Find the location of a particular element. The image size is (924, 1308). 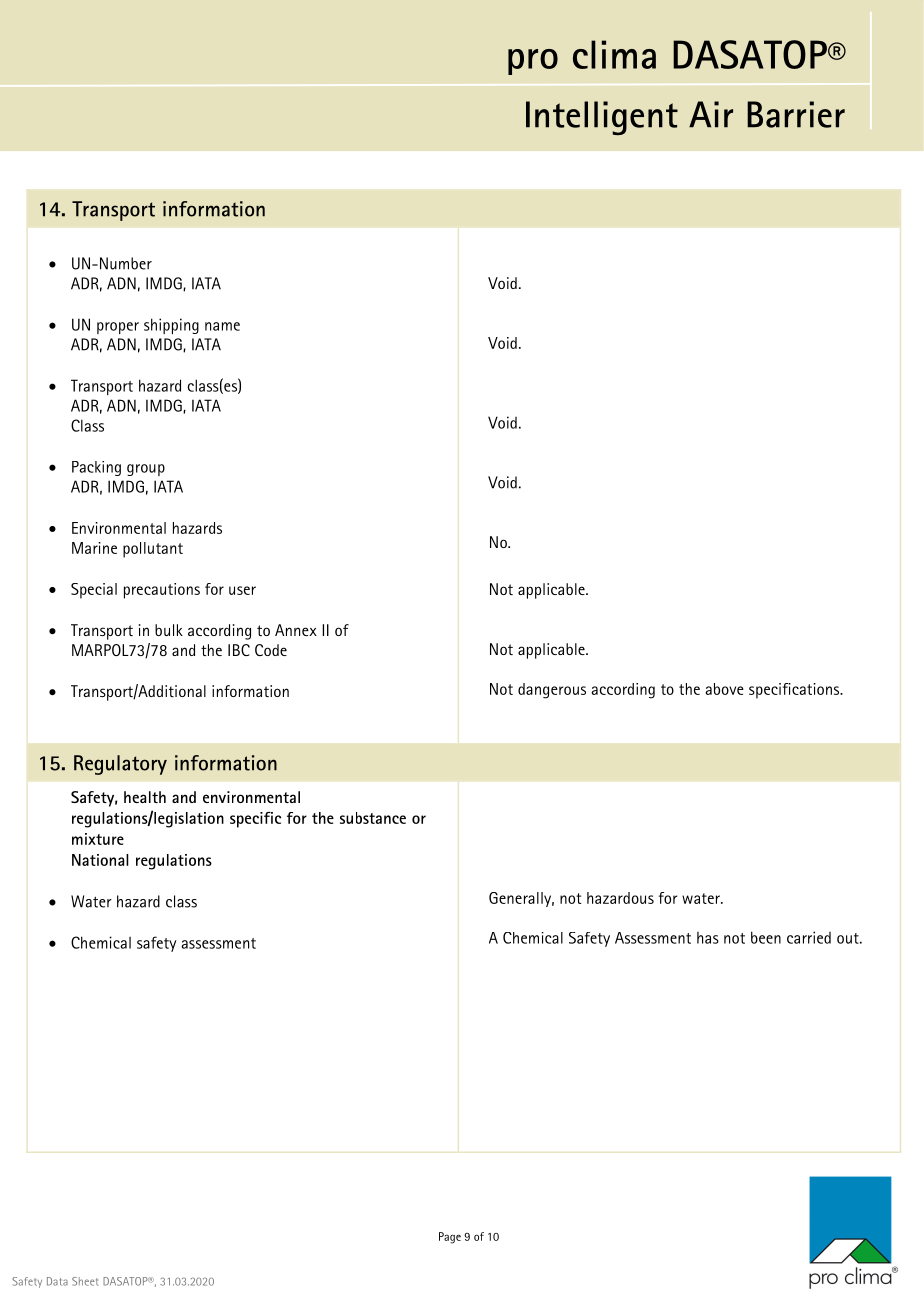

Annex is located at coordinates (296, 630).
